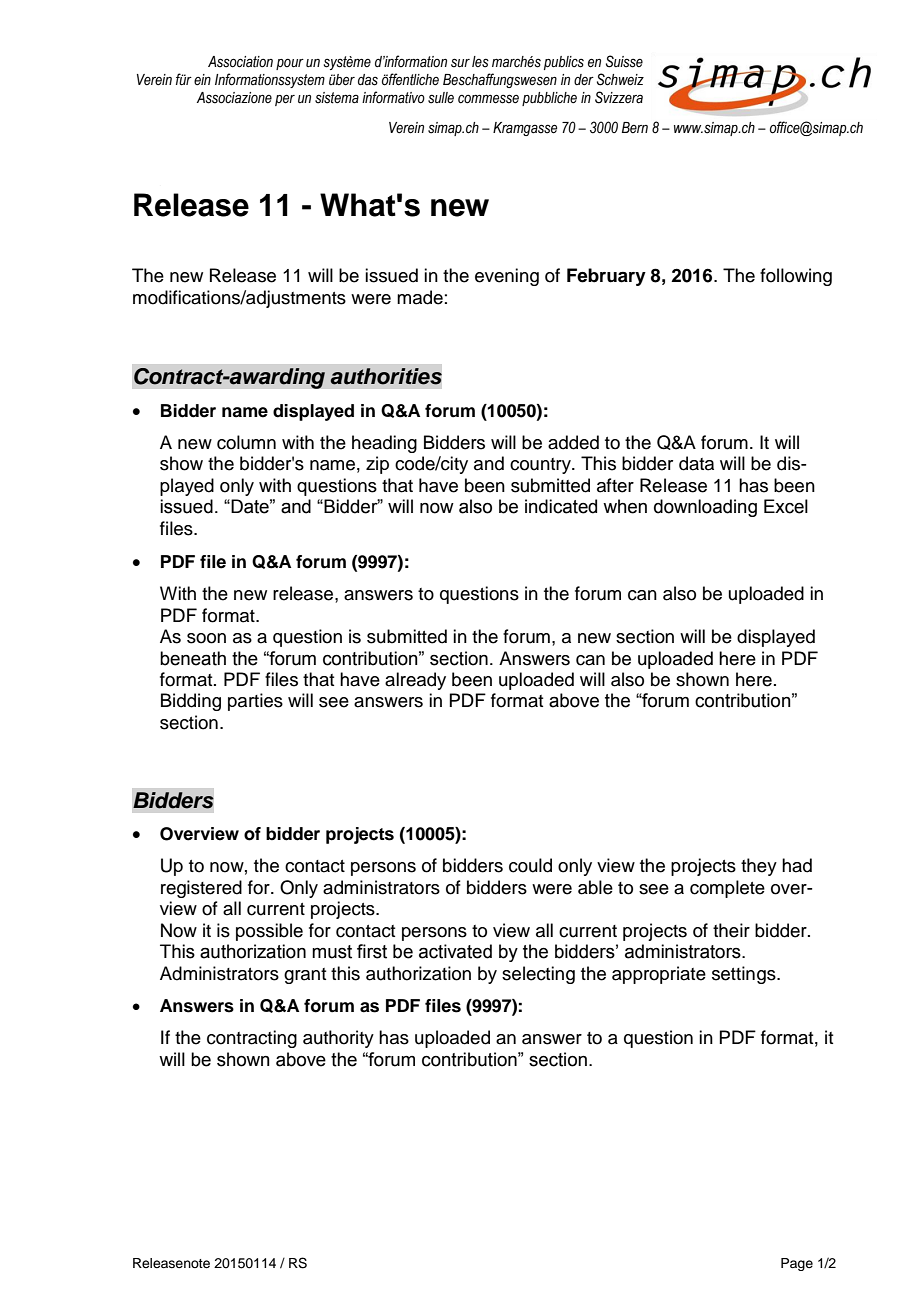  What do you see at coordinates (338, 1039) in the screenshot?
I see `authority` at bounding box center [338, 1039].
